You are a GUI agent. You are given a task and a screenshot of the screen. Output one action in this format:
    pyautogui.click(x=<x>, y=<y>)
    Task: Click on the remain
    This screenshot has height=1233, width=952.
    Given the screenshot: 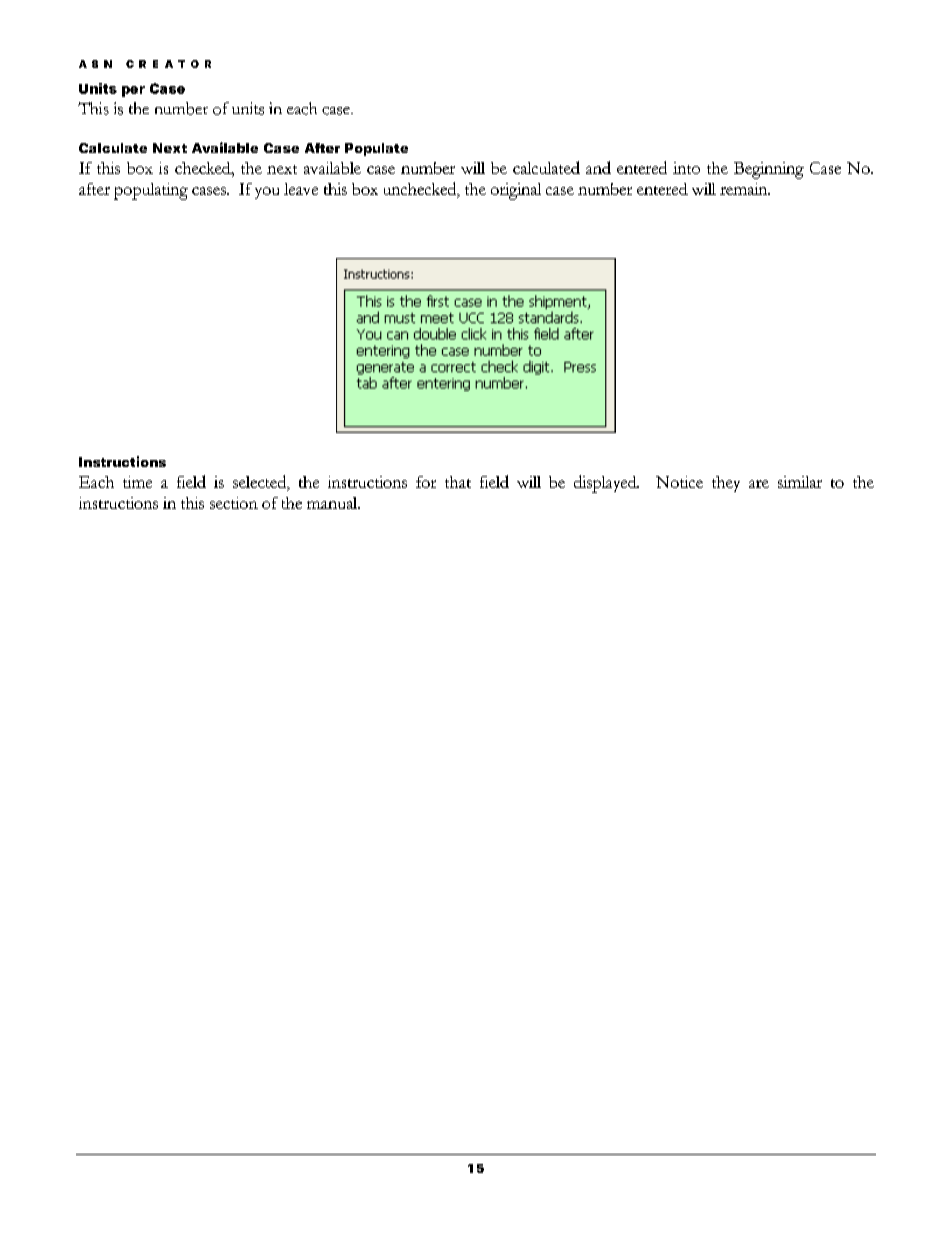 What is the action you would take?
    pyautogui.click(x=745, y=189)
